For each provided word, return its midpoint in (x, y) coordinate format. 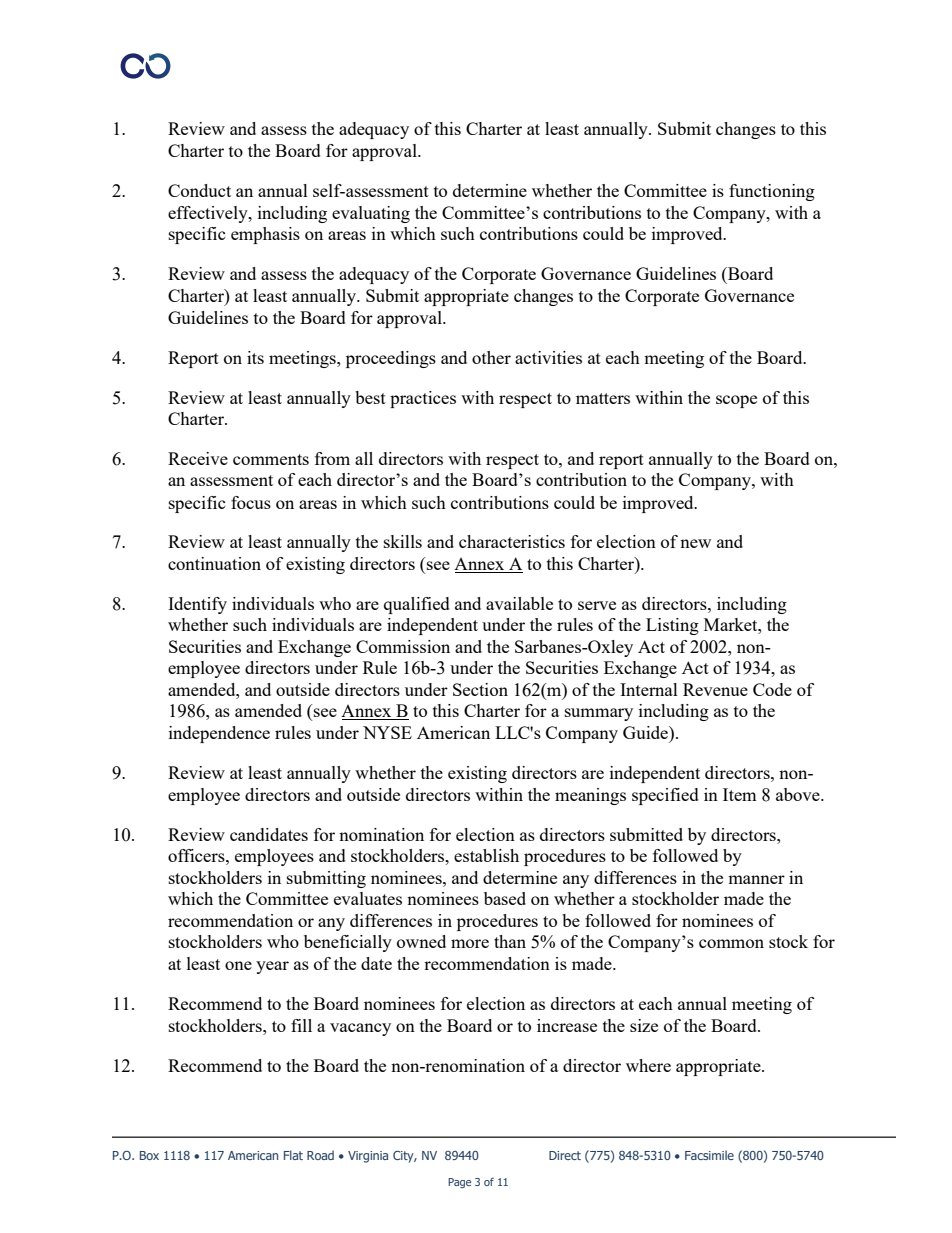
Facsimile (709, 1155)
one (238, 965)
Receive (198, 458)
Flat (293, 1155)
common (731, 943)
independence (219, 734)
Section (480, 689)
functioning (772, 192)
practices (423, 399)
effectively (209, 214)
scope (736, 401)
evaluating (371, 214)
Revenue (715, 689)
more (470, 943)
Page (459, 1183)
